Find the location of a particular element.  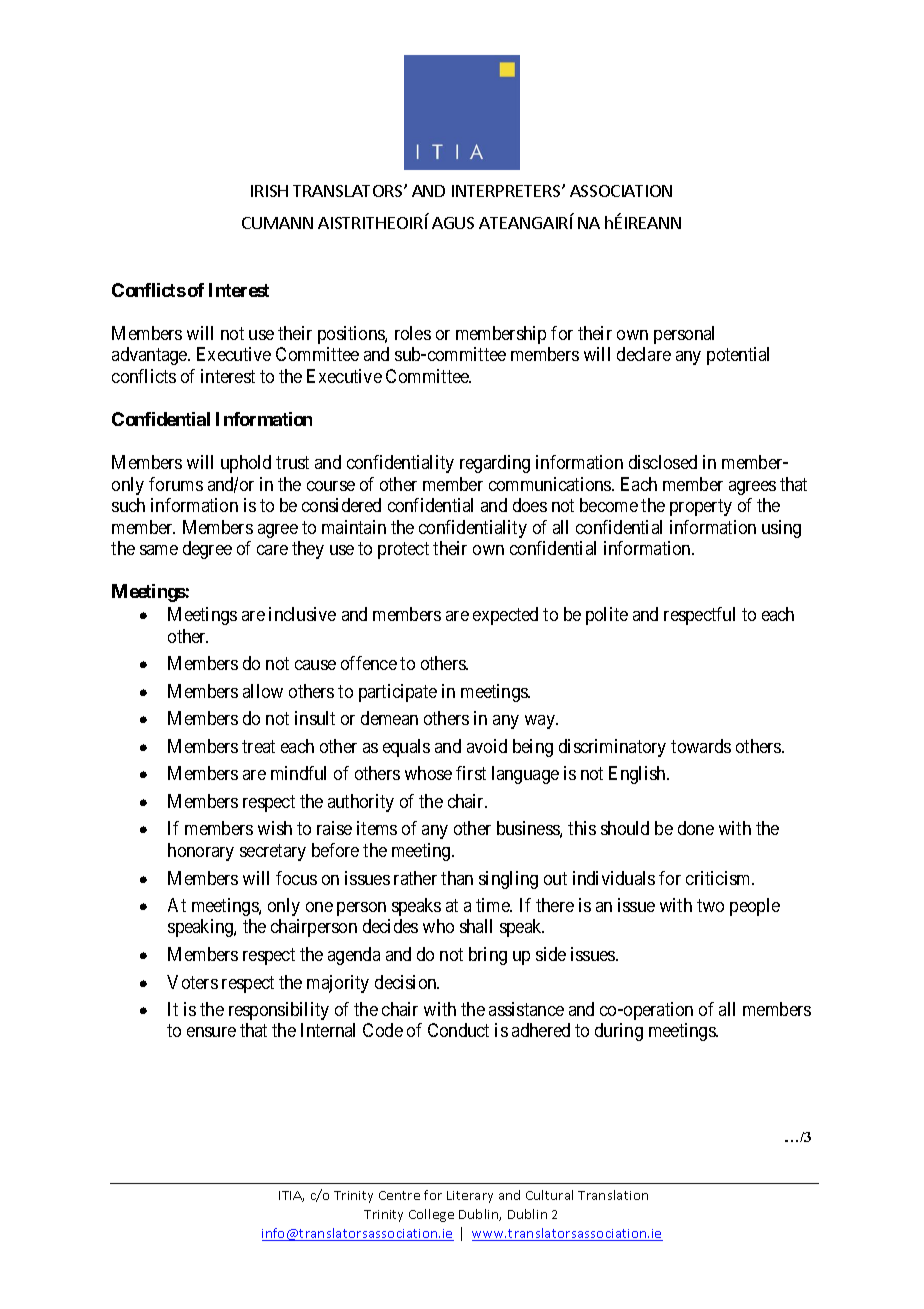

IRISH is located at coordinates (269, 191).
